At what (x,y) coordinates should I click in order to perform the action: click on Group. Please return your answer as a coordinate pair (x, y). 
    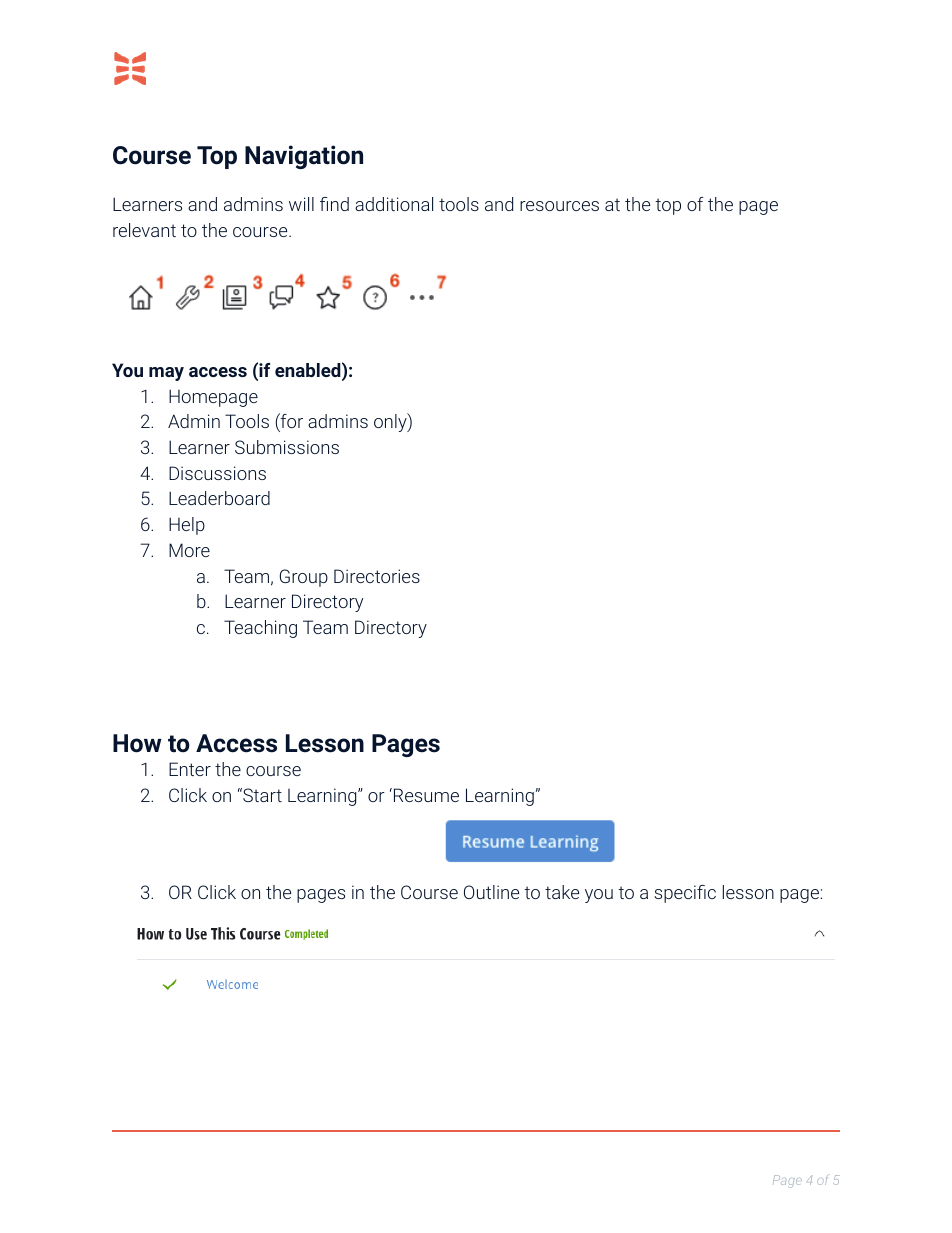
    Looking at the image, I should click on (304, 578).
